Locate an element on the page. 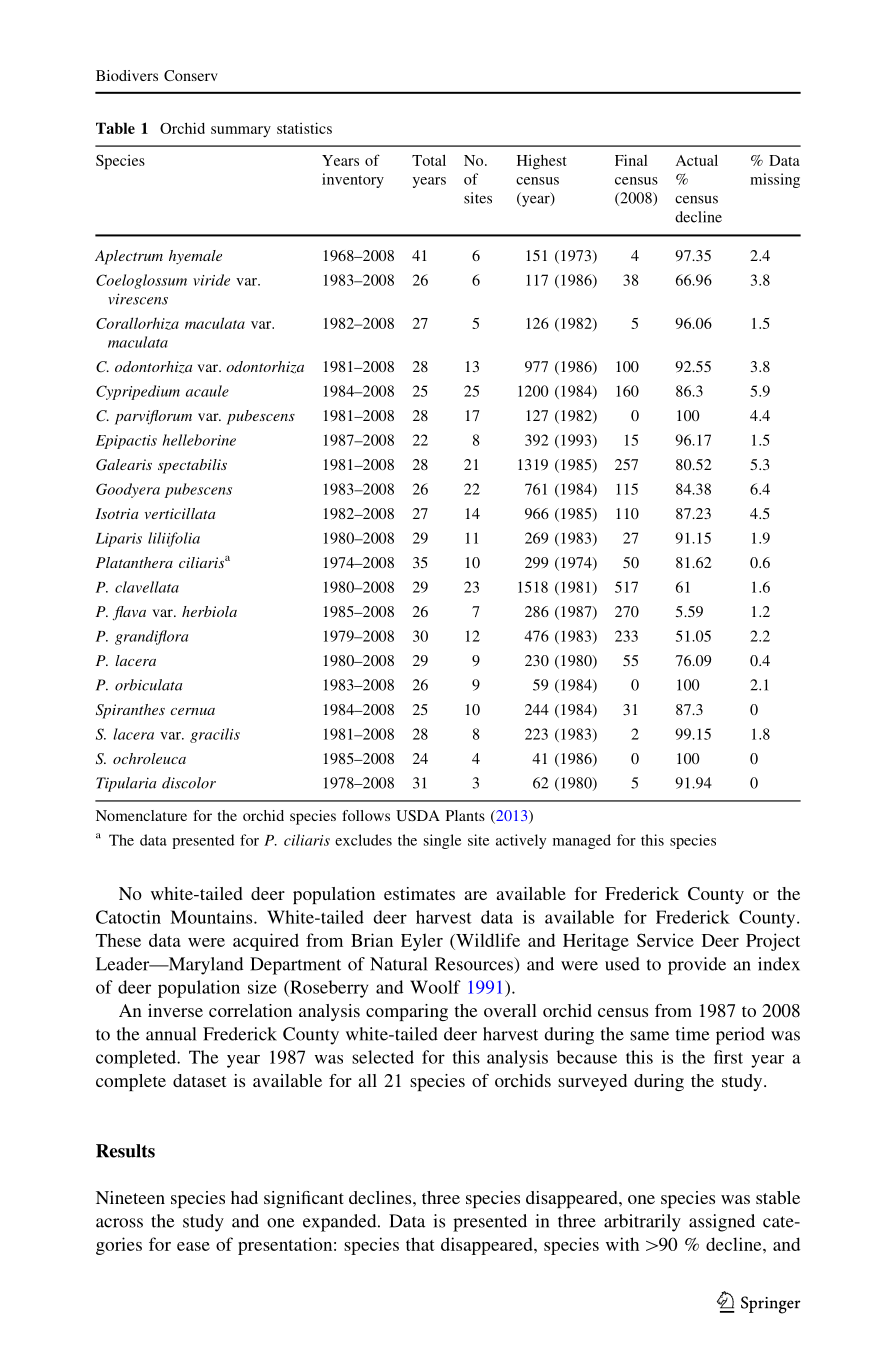  Service is located at coordinates (665, 940).
